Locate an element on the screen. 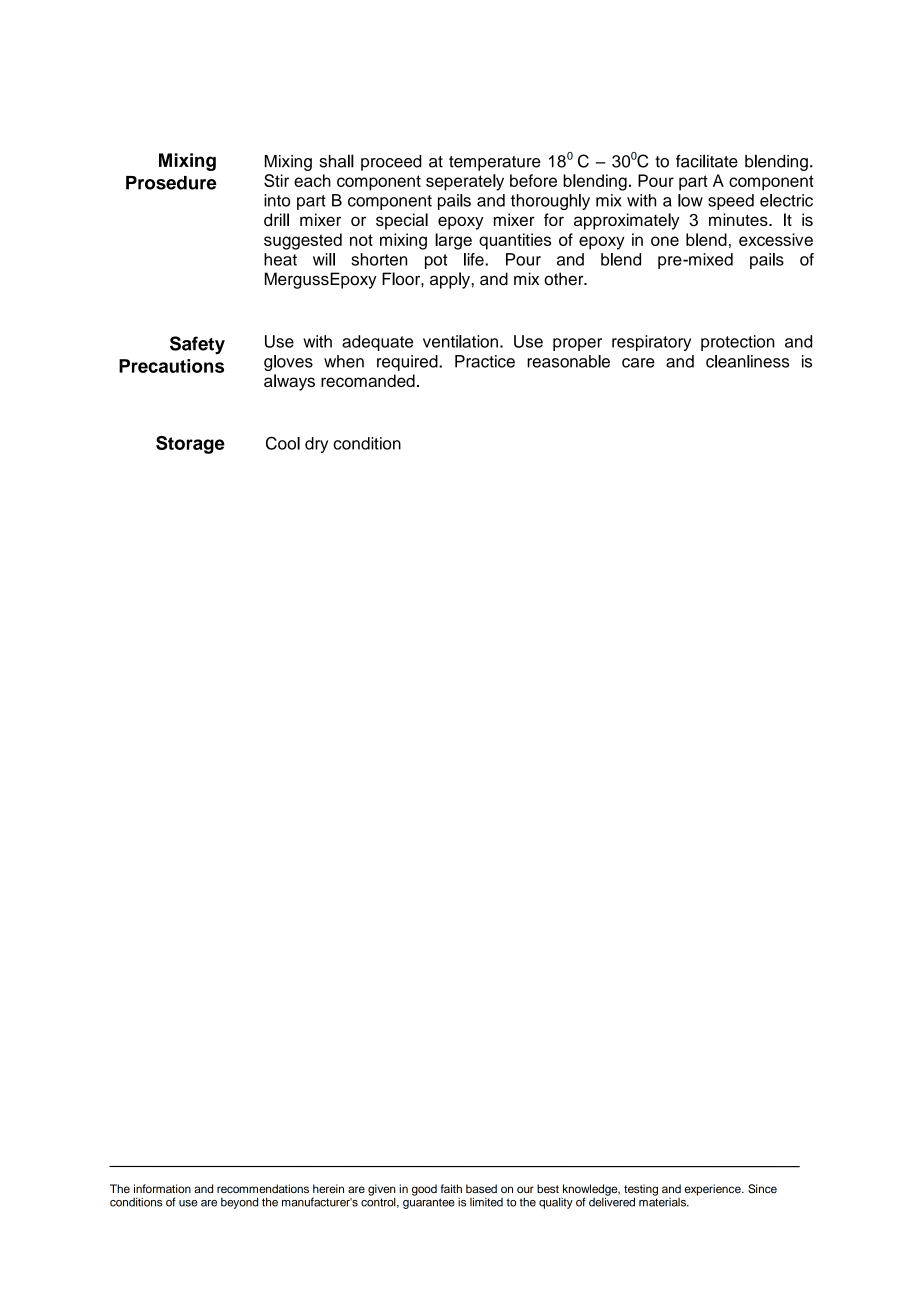 The width and height of the screenshot is (924, 1308). Cool is located at coordinates (283, 443).
